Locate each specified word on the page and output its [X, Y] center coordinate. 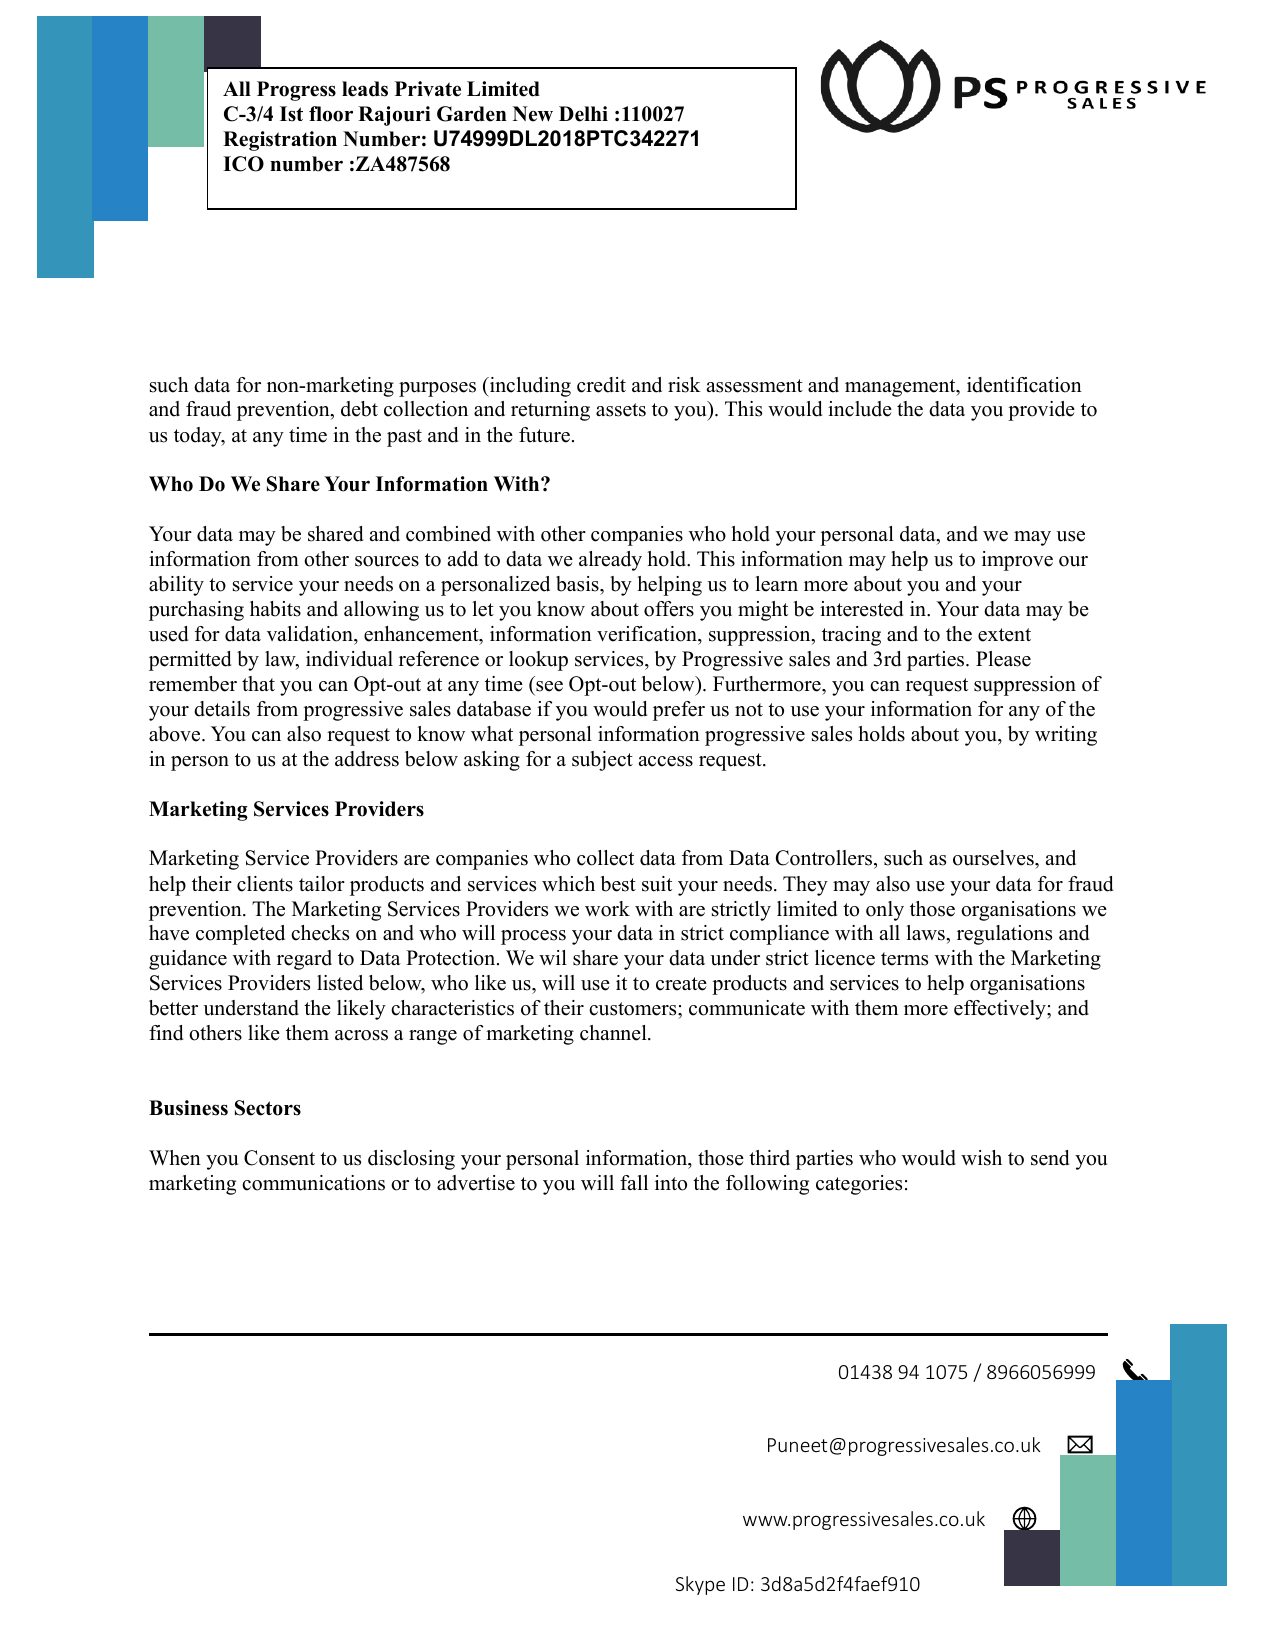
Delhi [583, 114]
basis [578, 585]
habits [275, 609]
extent [1004, 635]
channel [614, 1033]
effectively [1001, 1010]
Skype [700, 1585]
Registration [280, 141]
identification [1024, 385]
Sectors [268, 1108]
